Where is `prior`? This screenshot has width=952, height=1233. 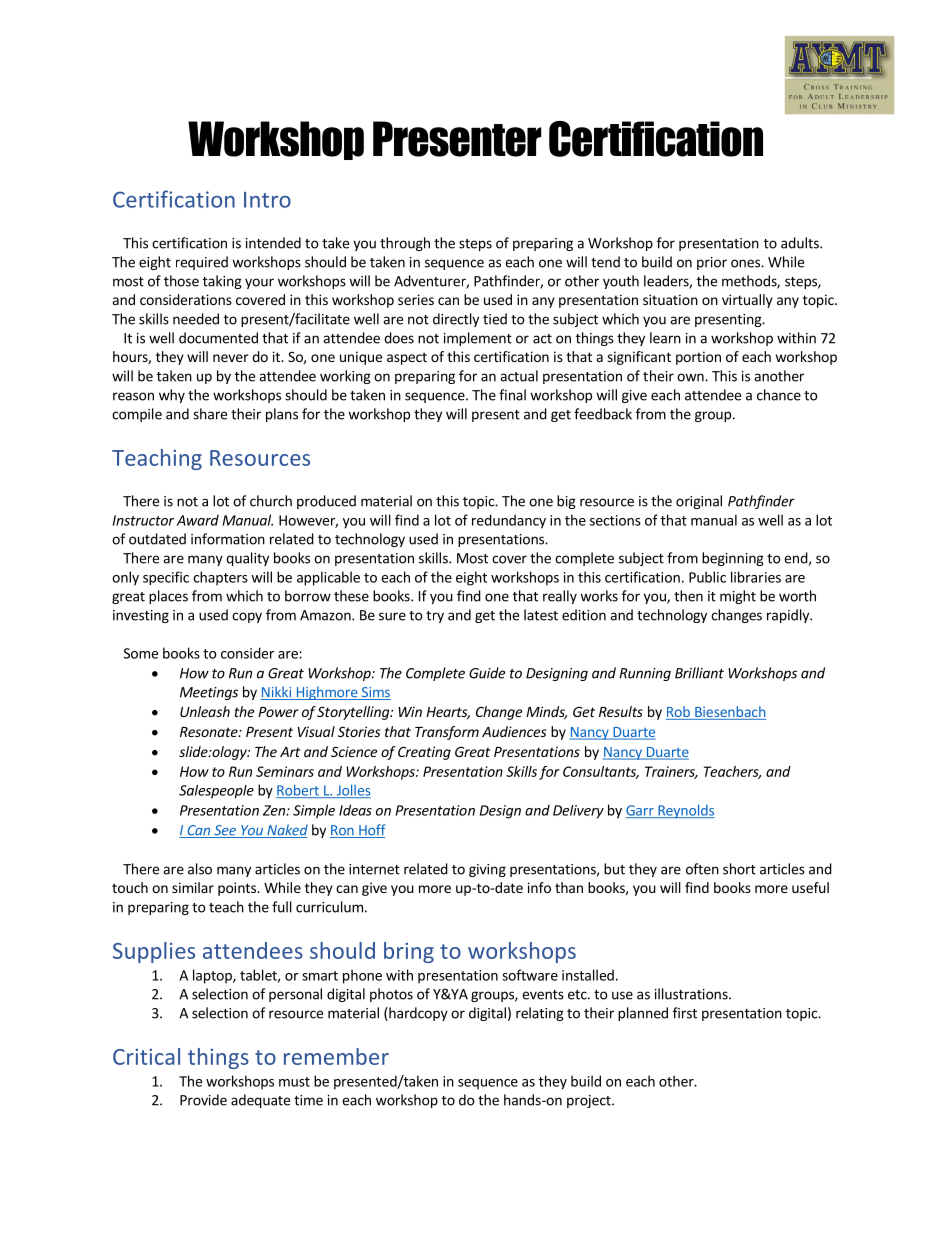 prior is located at coordinates (712, 263).
